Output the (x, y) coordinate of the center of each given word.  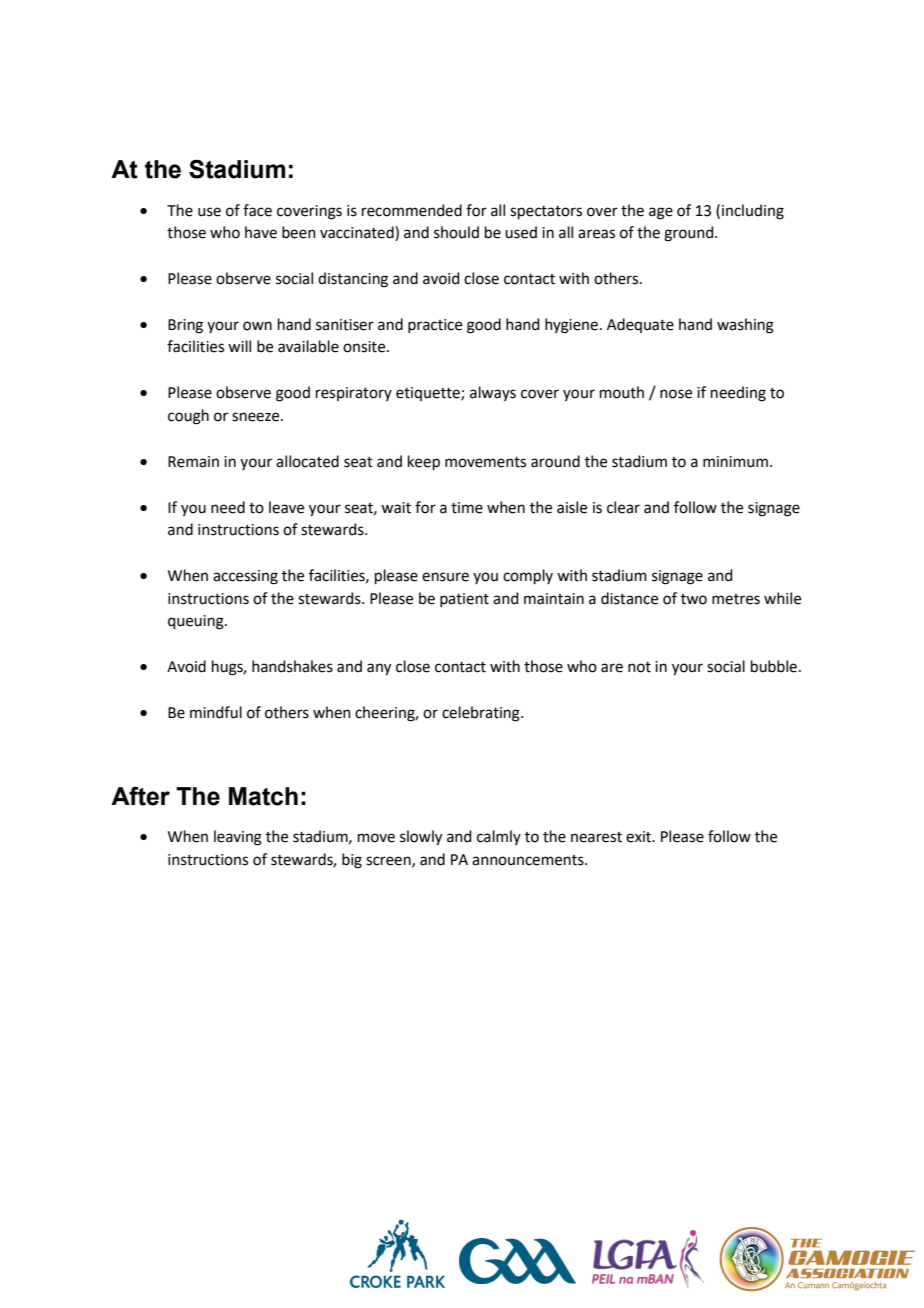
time (467, 508)
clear (623, 507)
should (456, 232)
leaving (238, 838)
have (261, 232)
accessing (245, 577)
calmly (499, 837)
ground (690, 234)
